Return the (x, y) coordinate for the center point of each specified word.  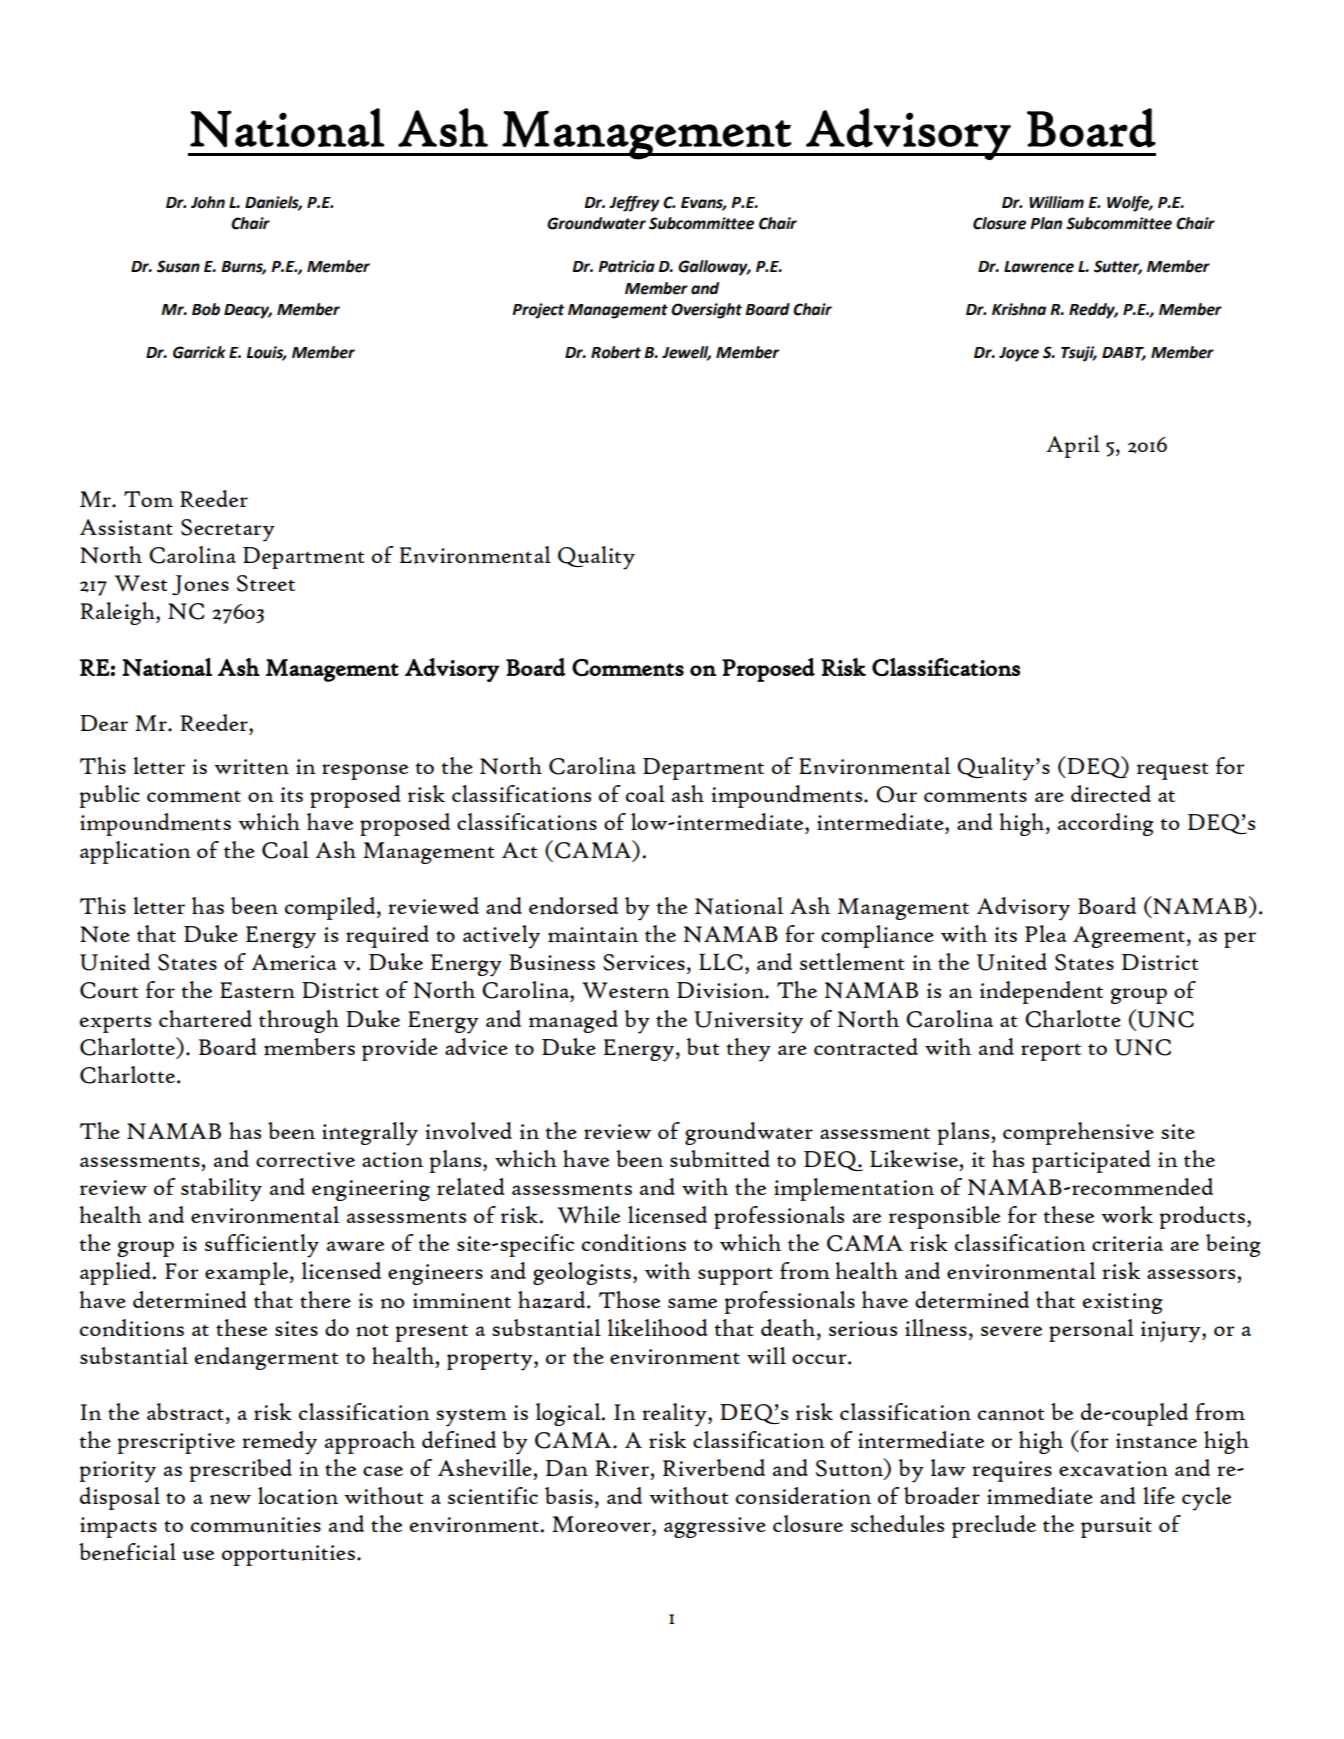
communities (256, 1525)
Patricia (626, 266)
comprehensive (1078, 1133)
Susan (178, 266)
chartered (205, 1018)
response (365, 772)
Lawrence (1039, 267)
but (703, 1046)
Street (266, 583)
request (1173, 771)
